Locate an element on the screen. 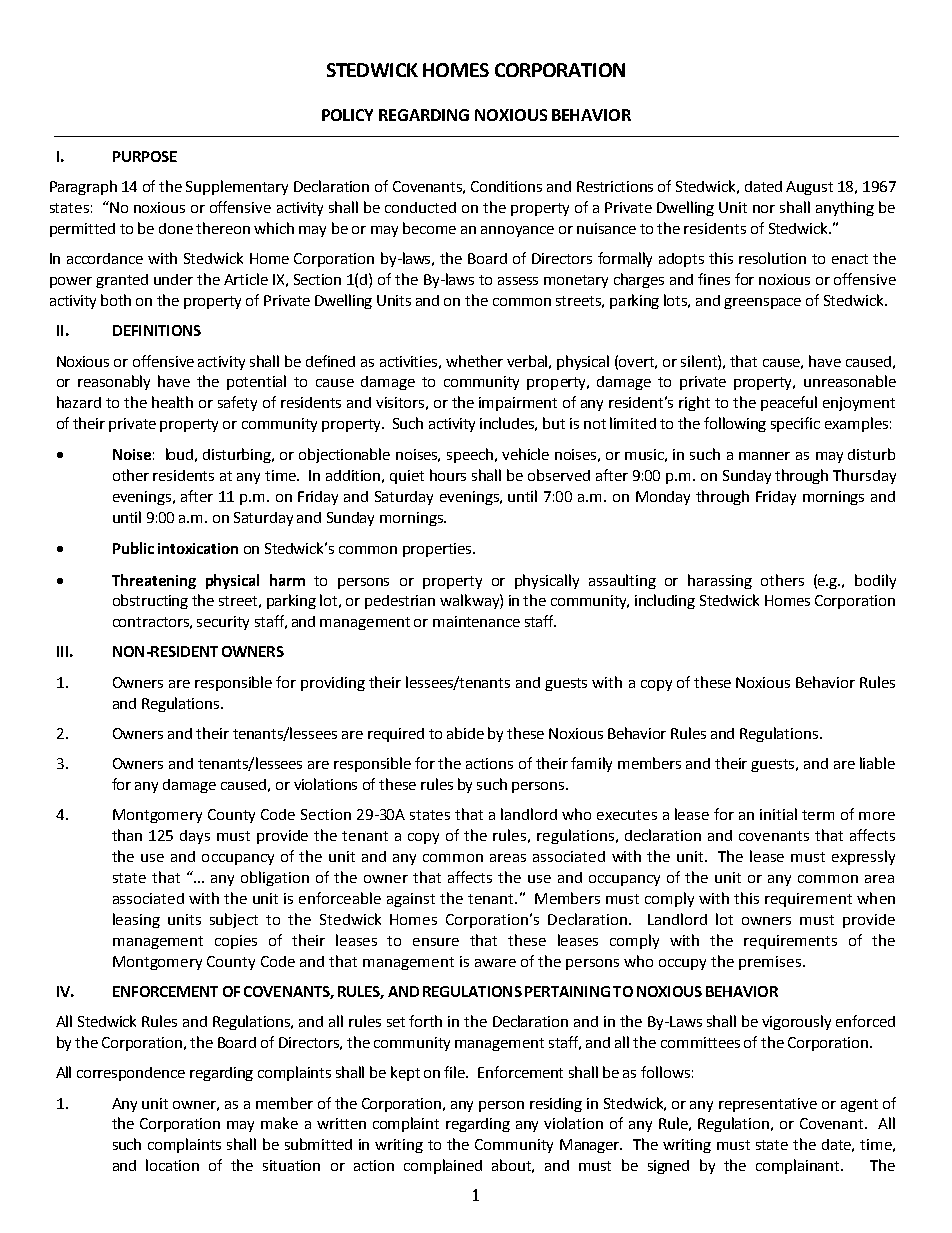 This screenshot has width=952, height=1233. location is located at coordinates (172, 1165).
